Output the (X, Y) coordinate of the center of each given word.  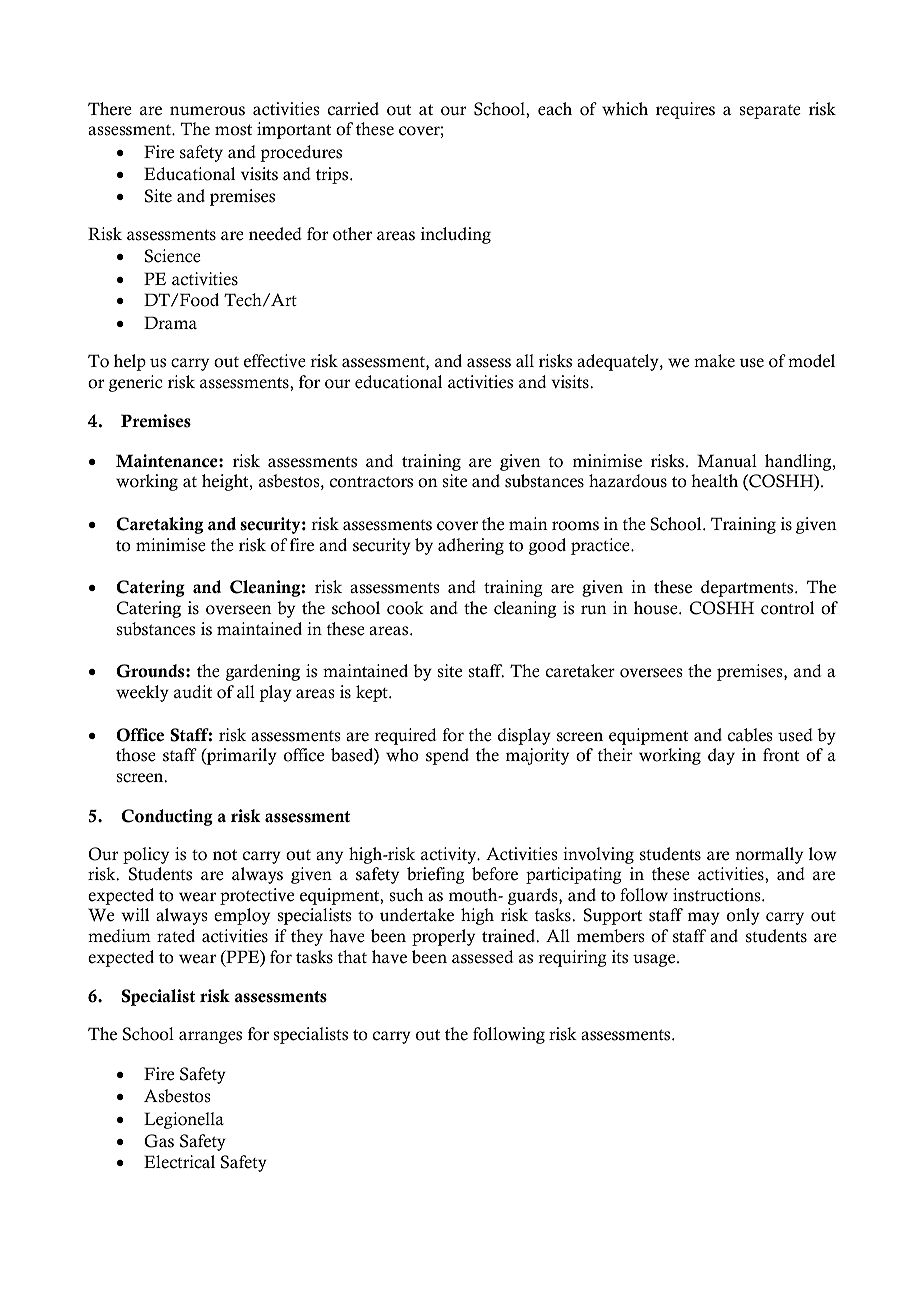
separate (770, 111)
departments (748, 588)
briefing (436, 875)
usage (655, 960)
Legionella (184, 1120)
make (714, 361)
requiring (572, 958)
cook (405, 608)
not (225, 855)
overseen (239, 610)
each (555, 109)
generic (136, 383)
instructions (718, 895)
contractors (371, 482)
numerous (207, 111)
